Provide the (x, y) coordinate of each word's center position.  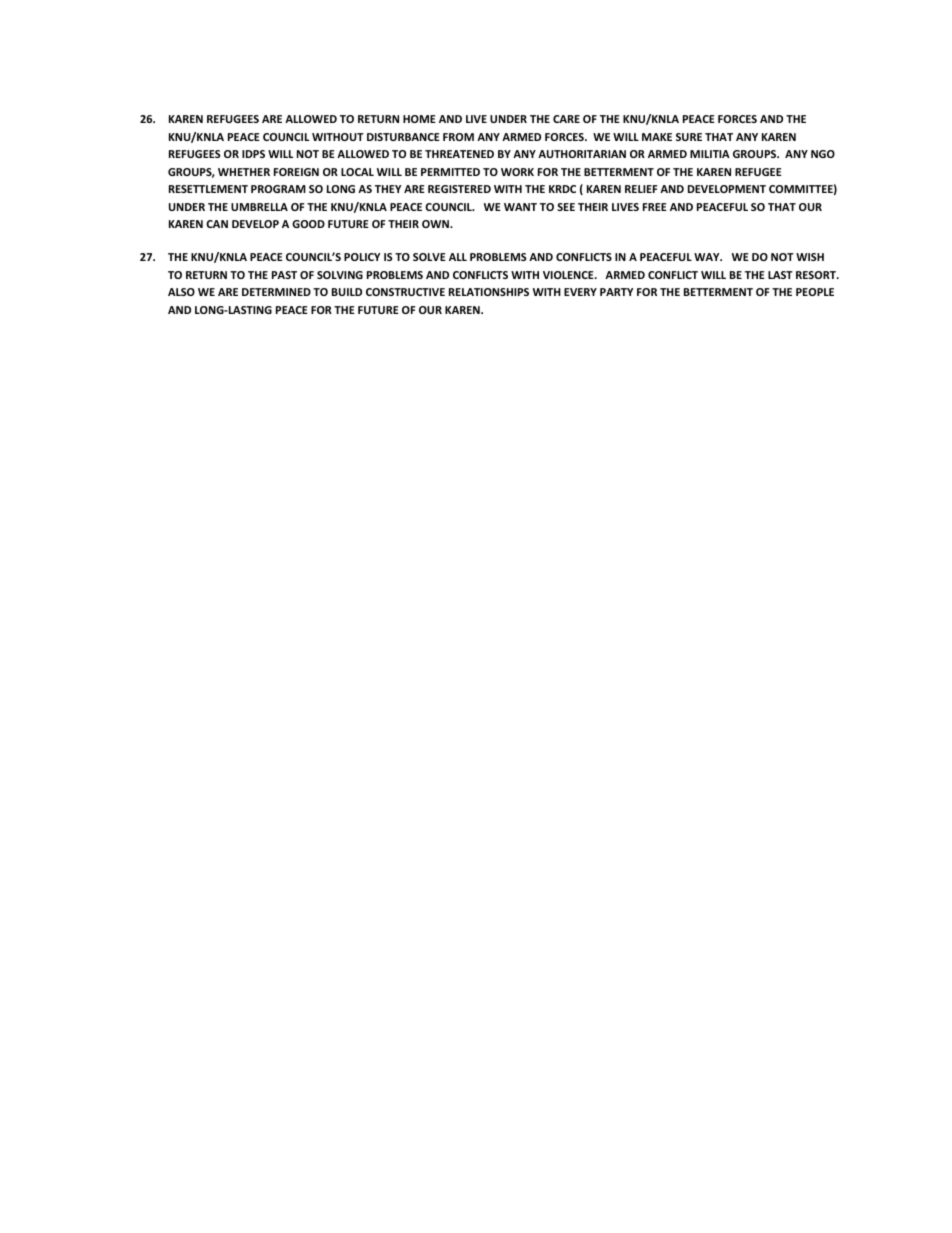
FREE (655, 207)
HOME (419, 119)
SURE (689, 137)
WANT (520, 207)
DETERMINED (276, 292)
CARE (566, 119)
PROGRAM (278, 189)
